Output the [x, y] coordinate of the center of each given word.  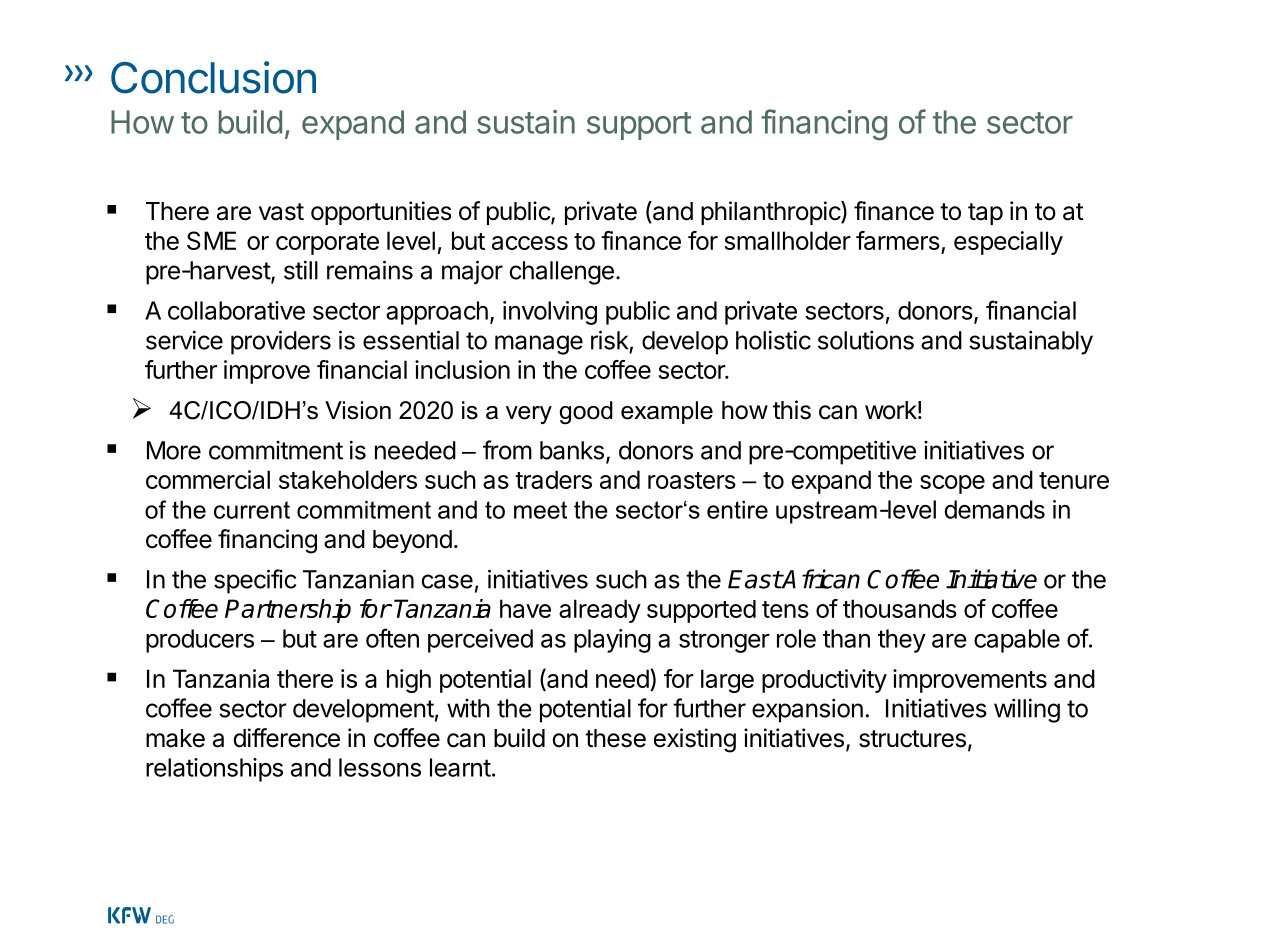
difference [286, 738]
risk [610, 340]
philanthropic [771, 213]
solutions [866, 340]
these [615, 738]
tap [985, 214]
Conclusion [213, 77]
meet [540, 510]
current [252, 510]
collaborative [236, 310]
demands [994, 509]
